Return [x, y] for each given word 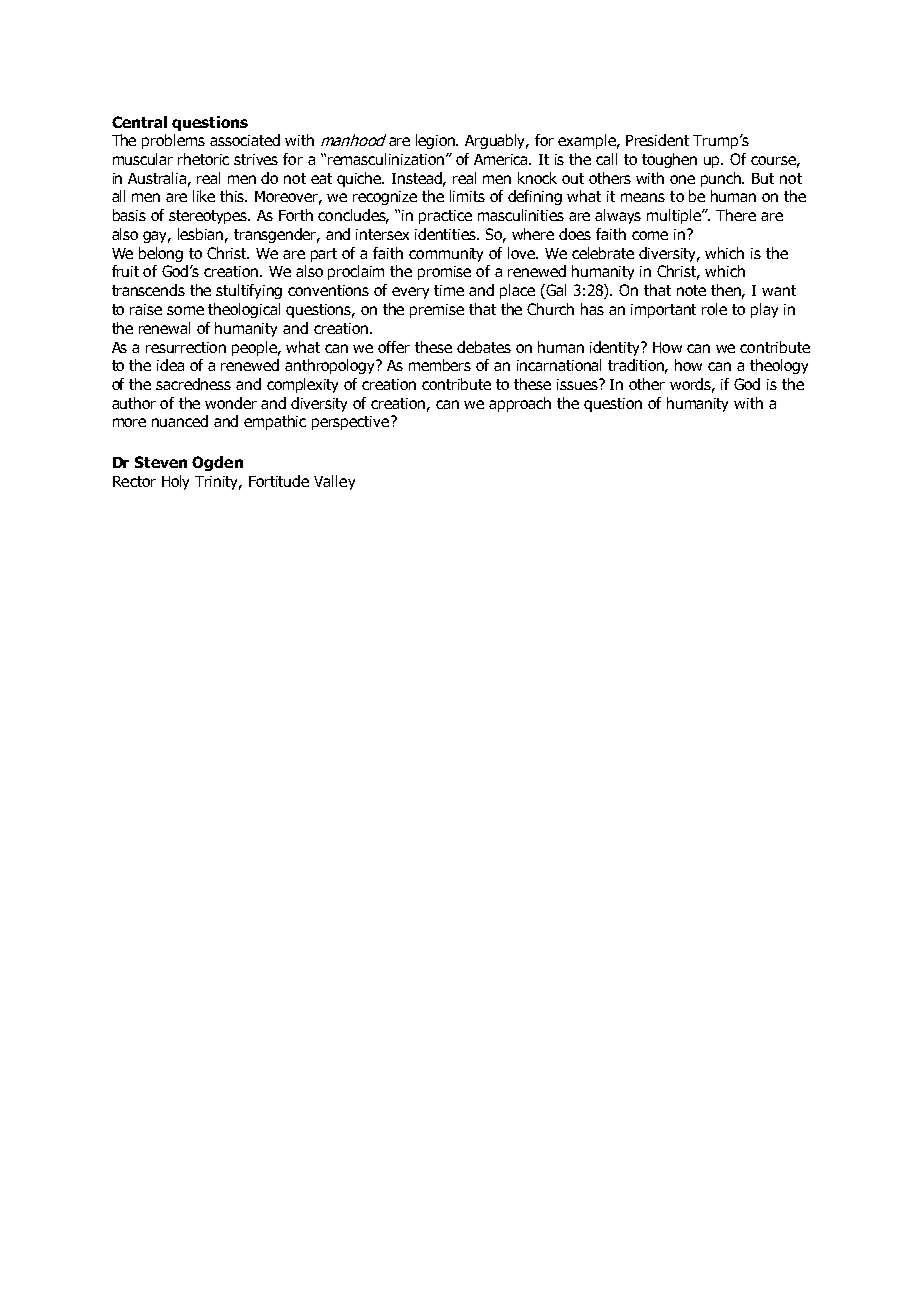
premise [437, 311]
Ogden [217, 463]
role [714, 309]
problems [173, 141]
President [657, 140]
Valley [334, 482]
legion [437, 141]
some [185, 310]
